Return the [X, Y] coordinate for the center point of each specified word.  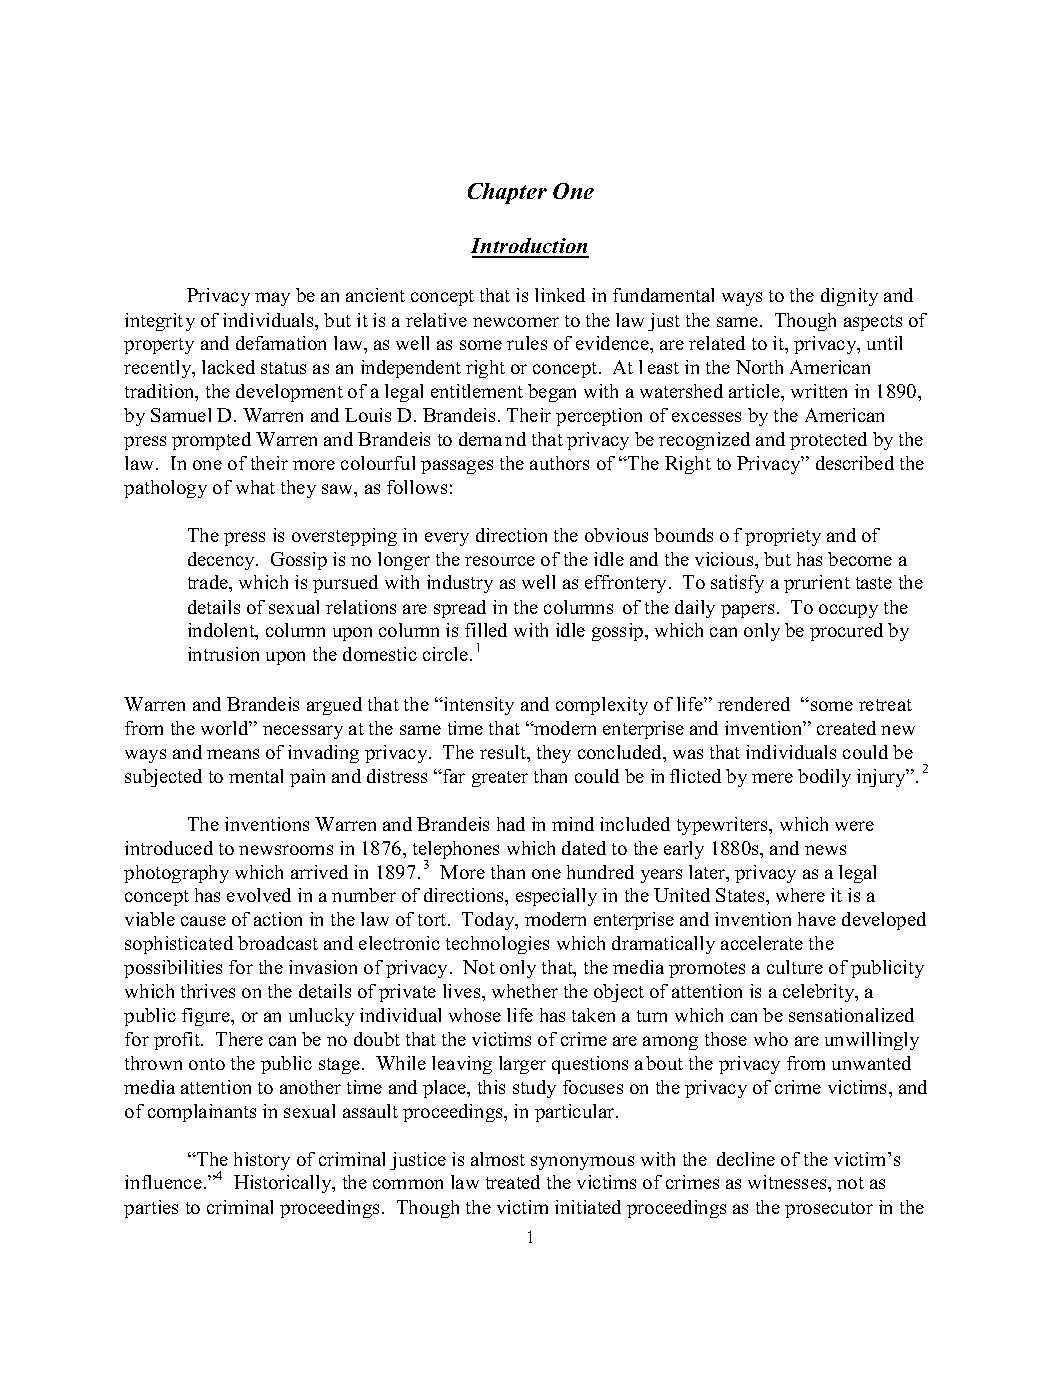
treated [513, 1182]
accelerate [762, 943]
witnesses [788, 1182]
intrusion [223, 654]
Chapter [507, 193]
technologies [497, 945]
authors [559, 463]
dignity [849, 297]
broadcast [278, 943]
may [272, 299]
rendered [754, 704]
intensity [478, 706]
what [255, 487]
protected [828, 441]
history [262, 1161]
